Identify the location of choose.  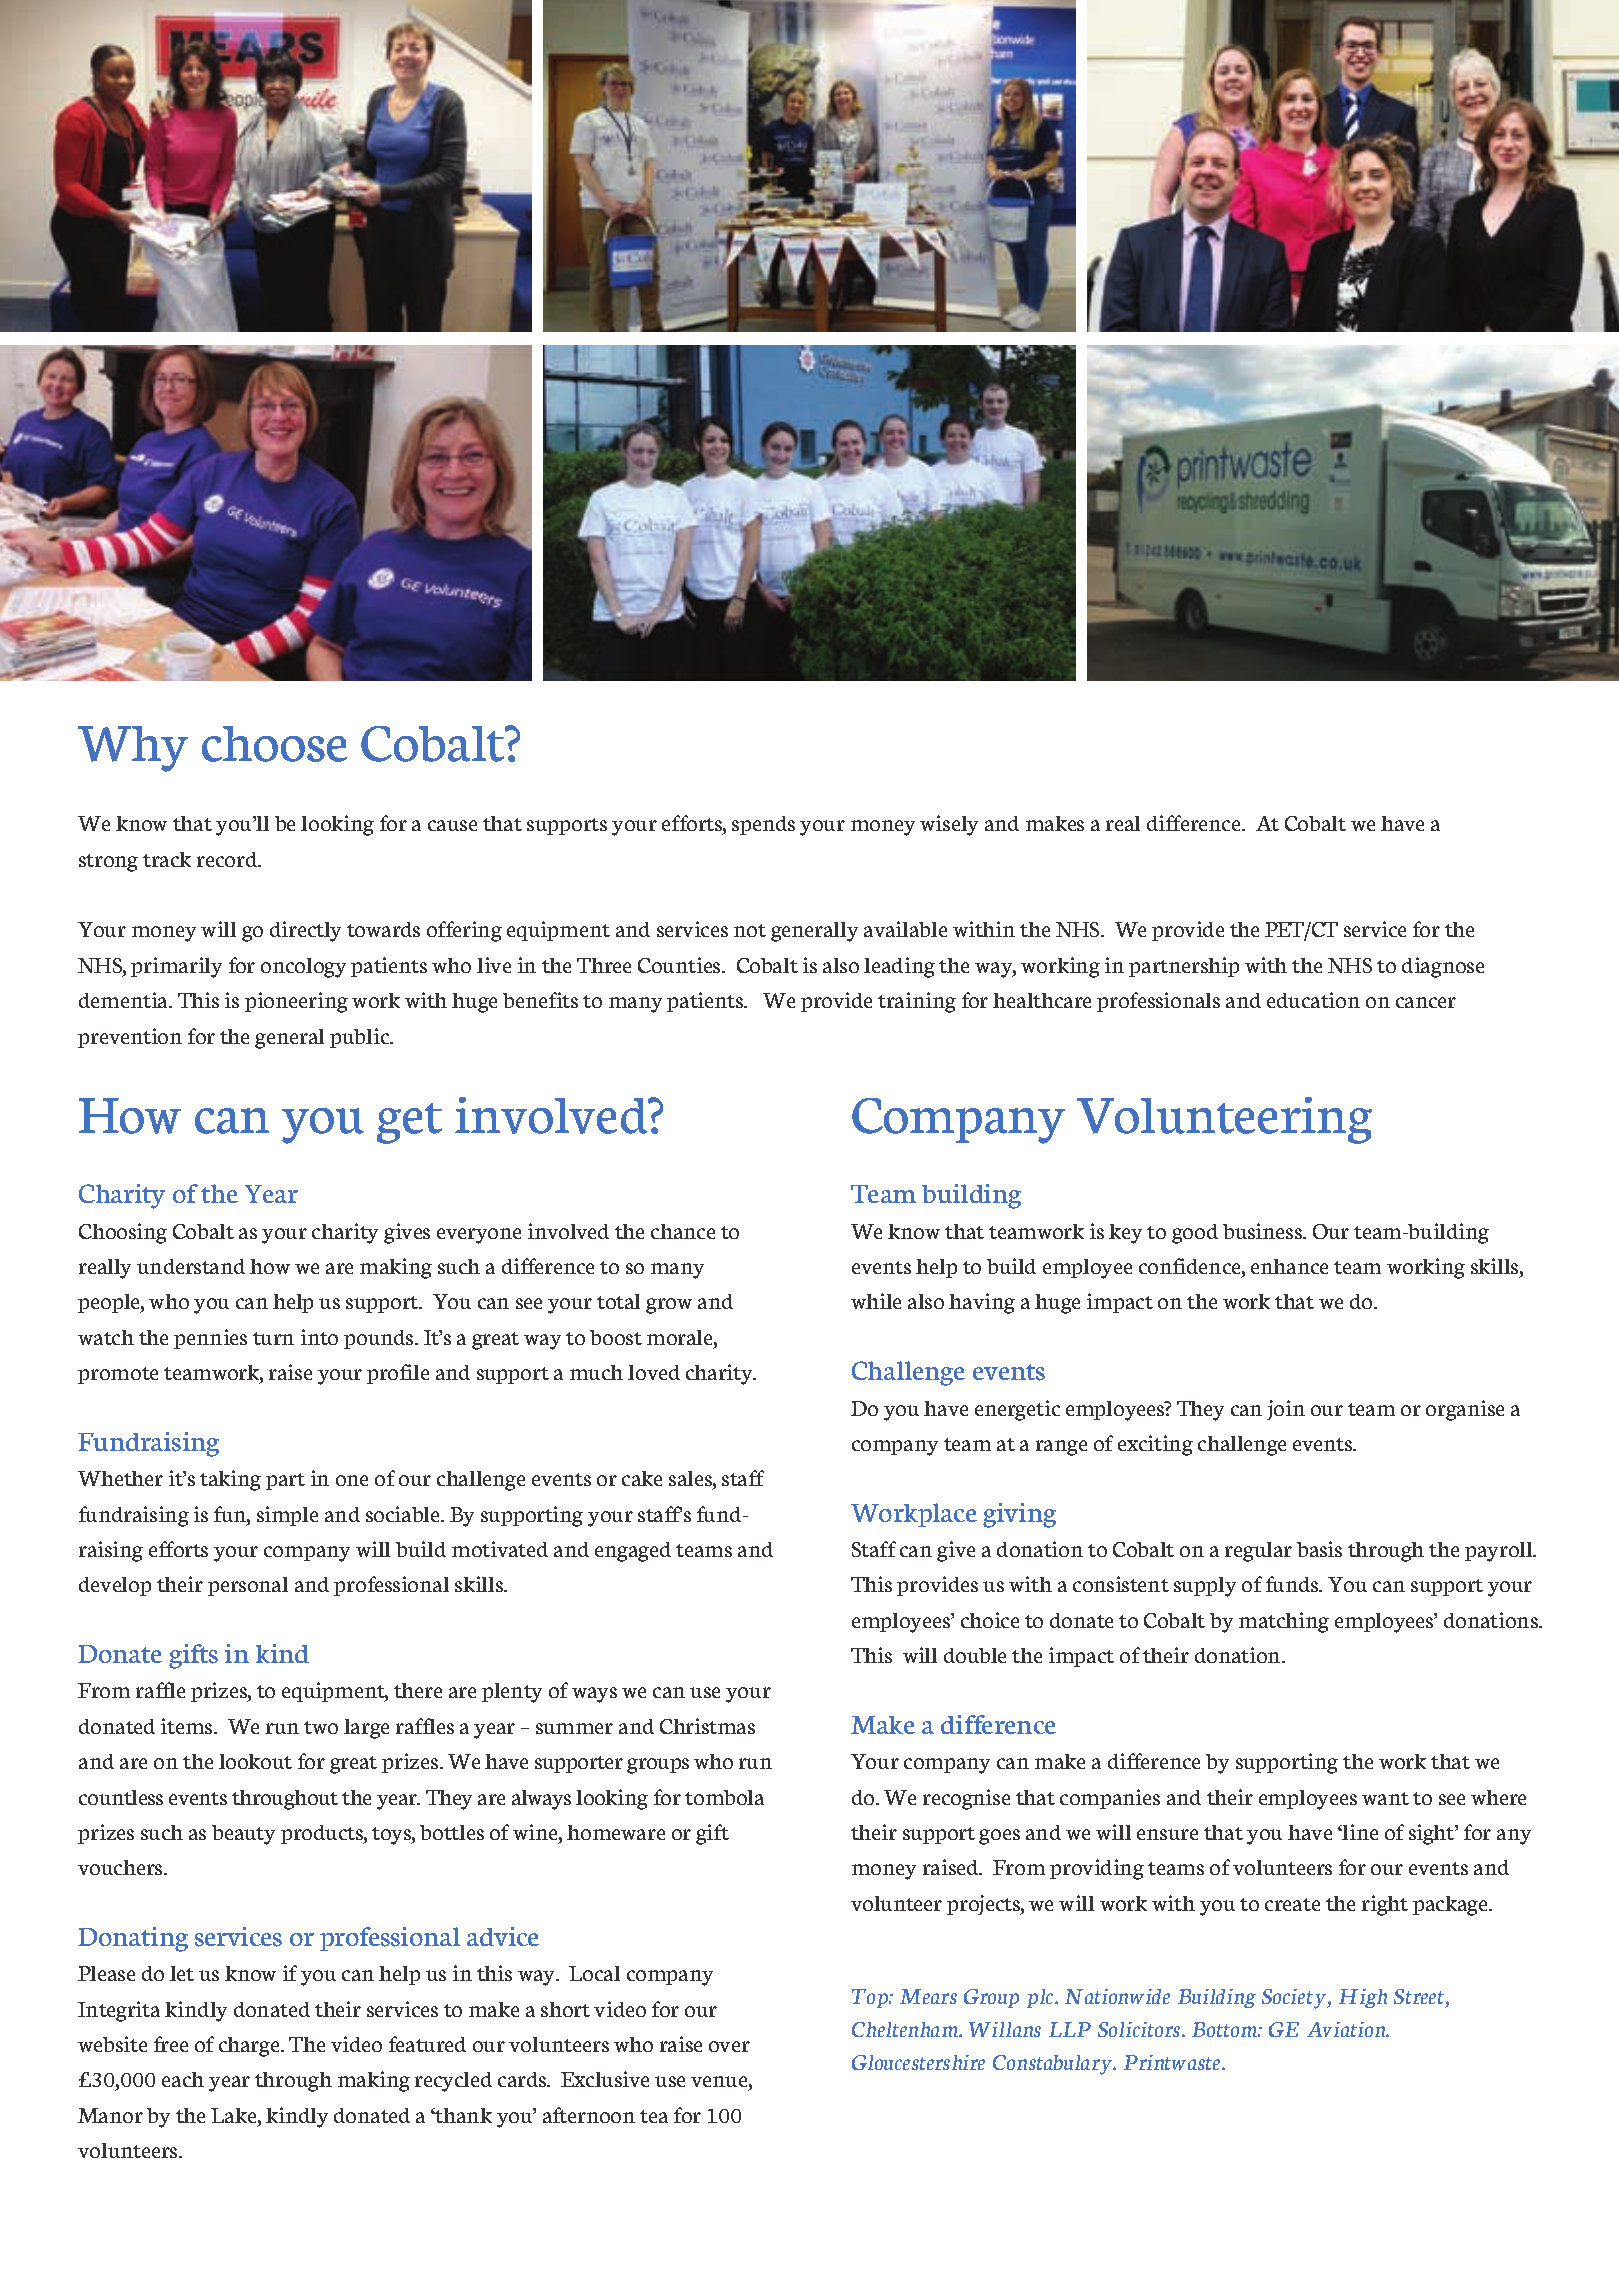
(274, 744).
